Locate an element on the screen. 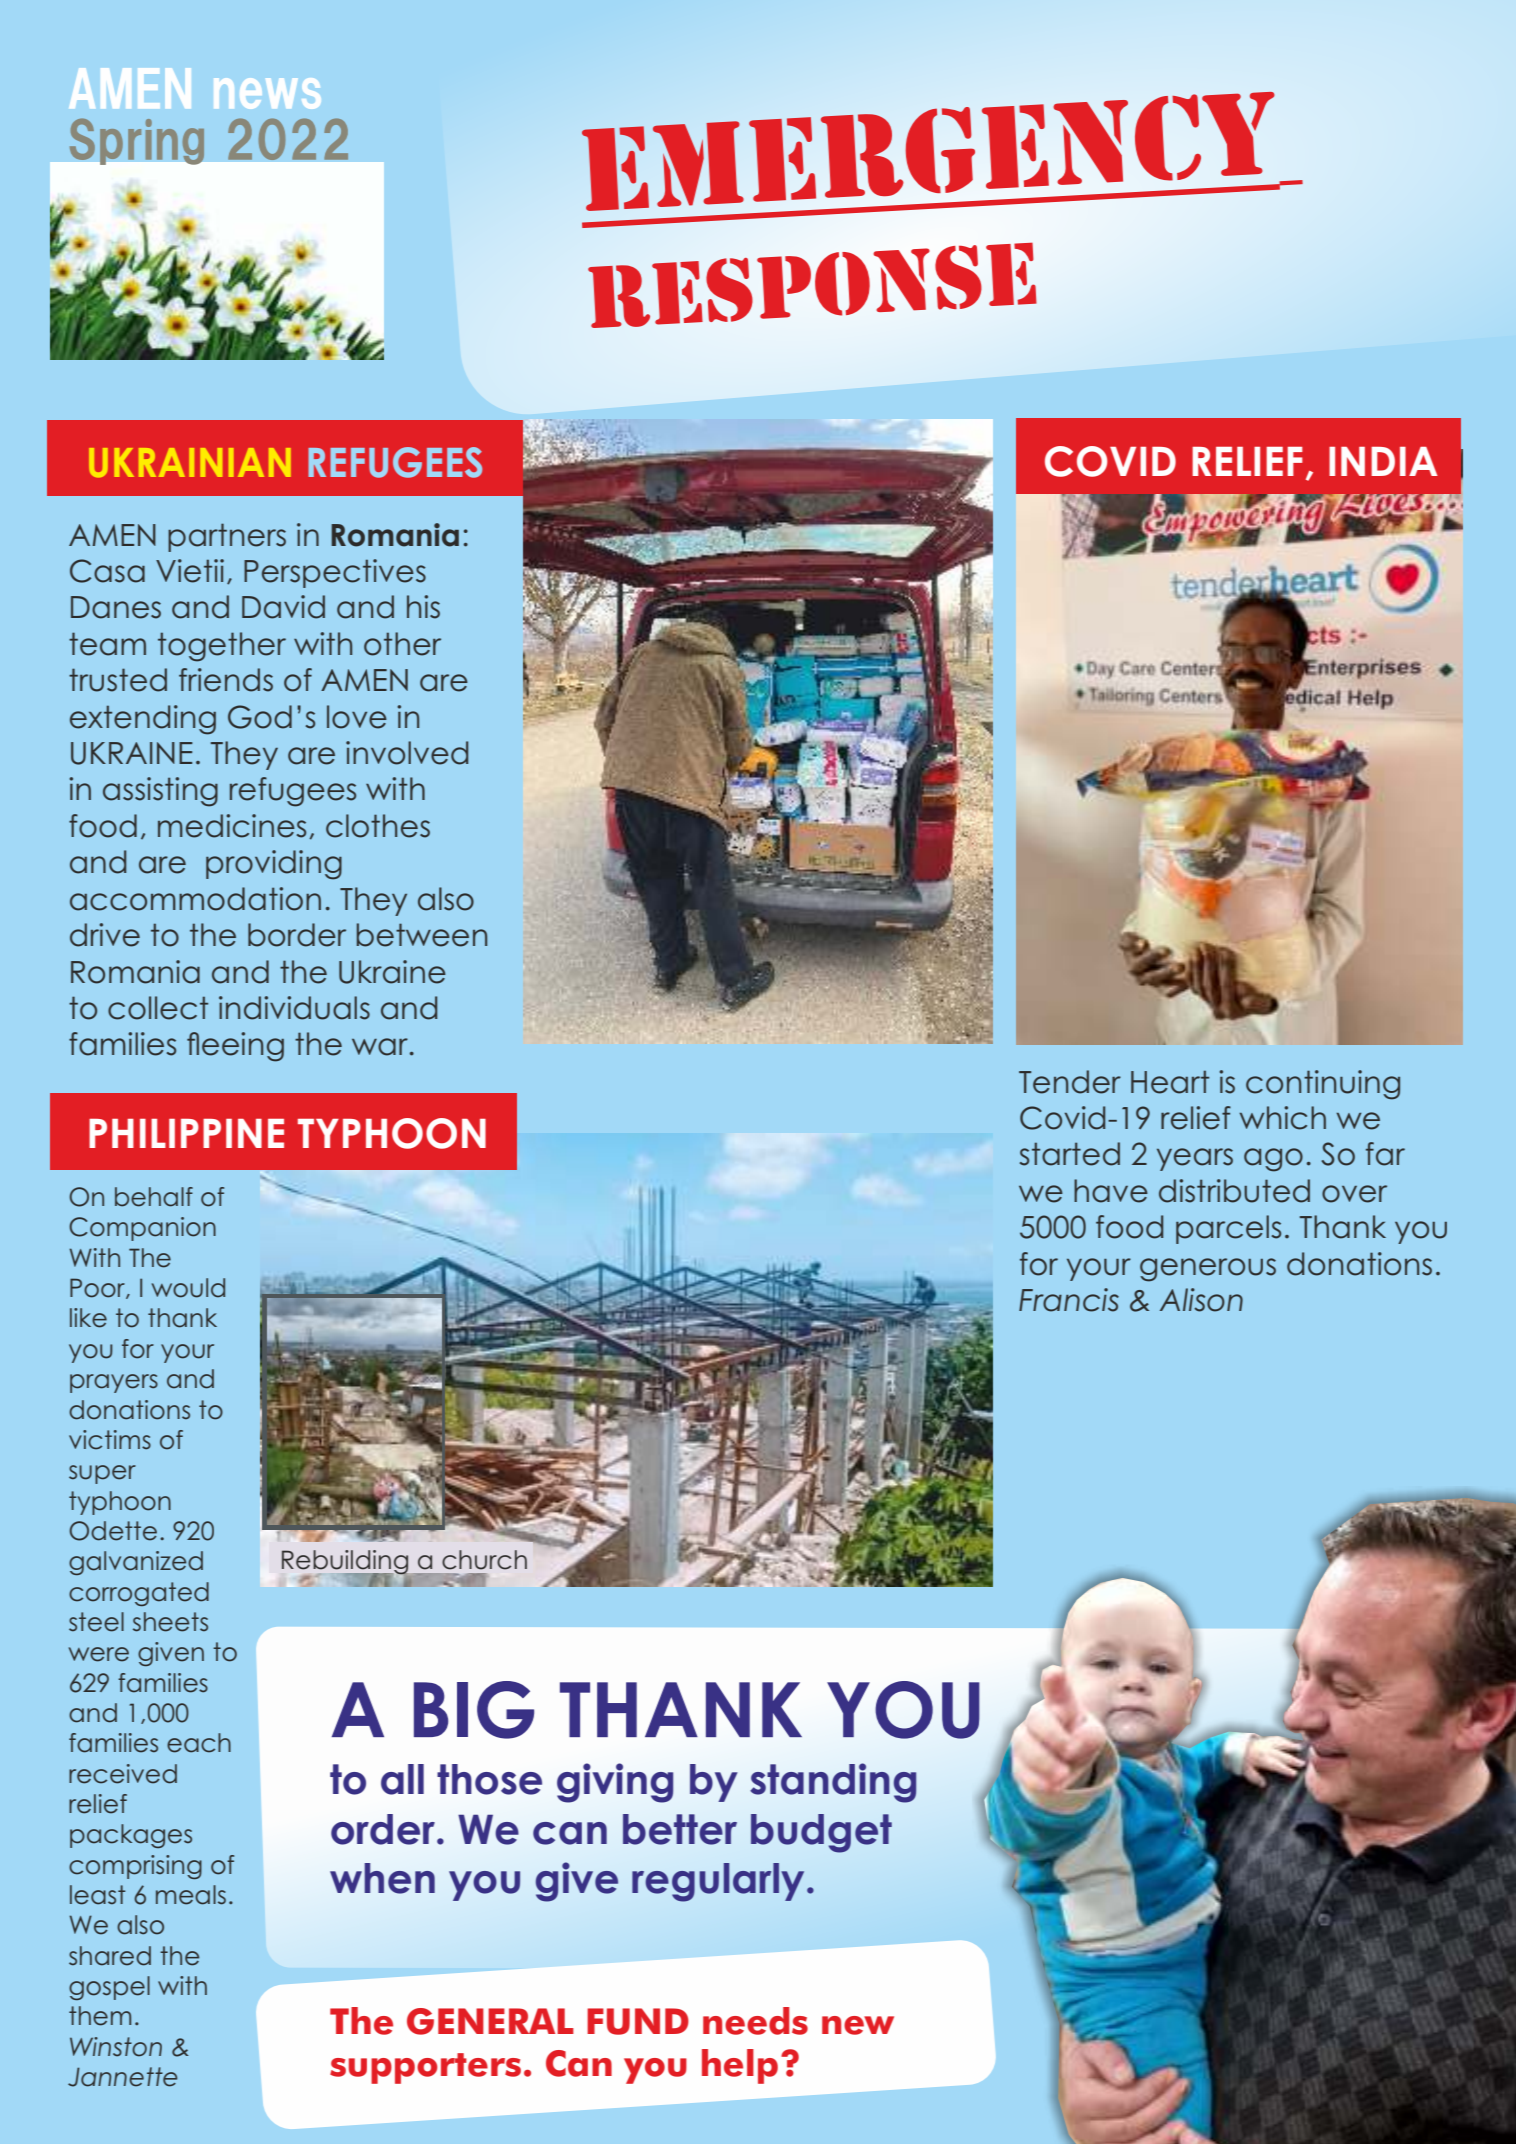 Image resolution: width=1516 pixels, height=2144 pixels. Spring is located at coordinates (136, 141).
